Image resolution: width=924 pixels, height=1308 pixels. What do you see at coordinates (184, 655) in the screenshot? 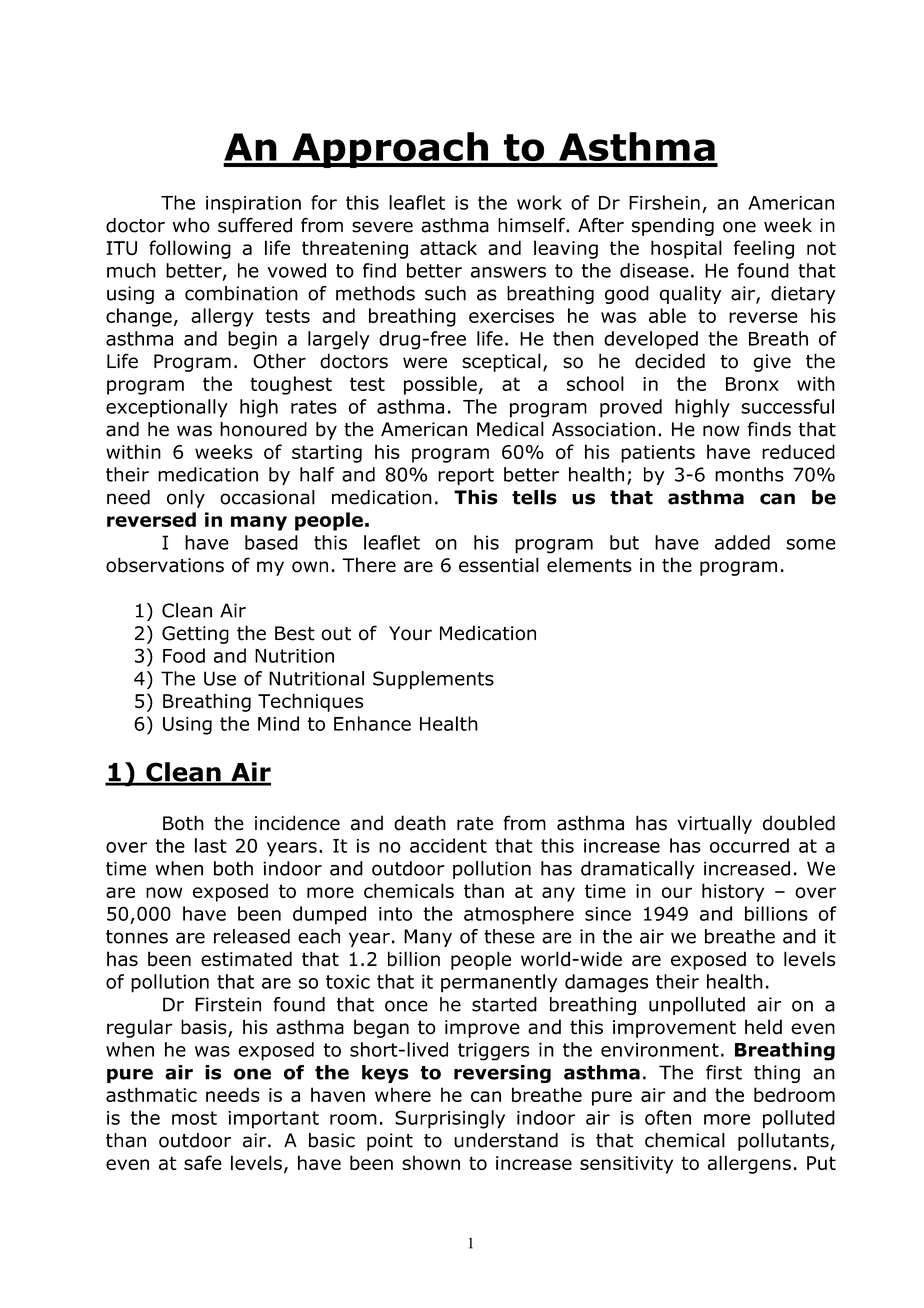
I see `Food` at bounding box center [184, 655].
